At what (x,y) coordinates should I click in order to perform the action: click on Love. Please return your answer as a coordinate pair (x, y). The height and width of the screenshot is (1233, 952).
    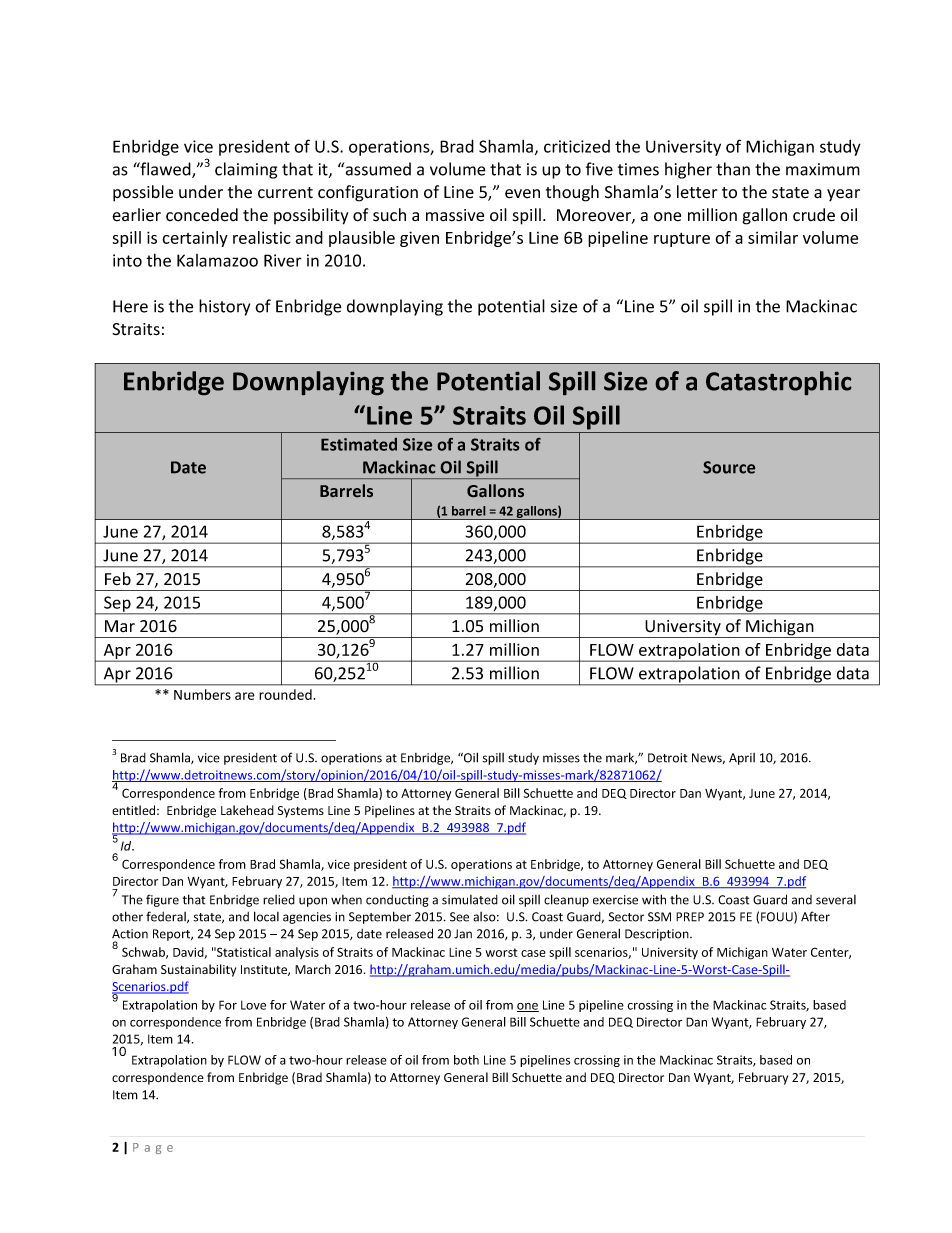
    Looking at the image, I should click on (253, 1005).
